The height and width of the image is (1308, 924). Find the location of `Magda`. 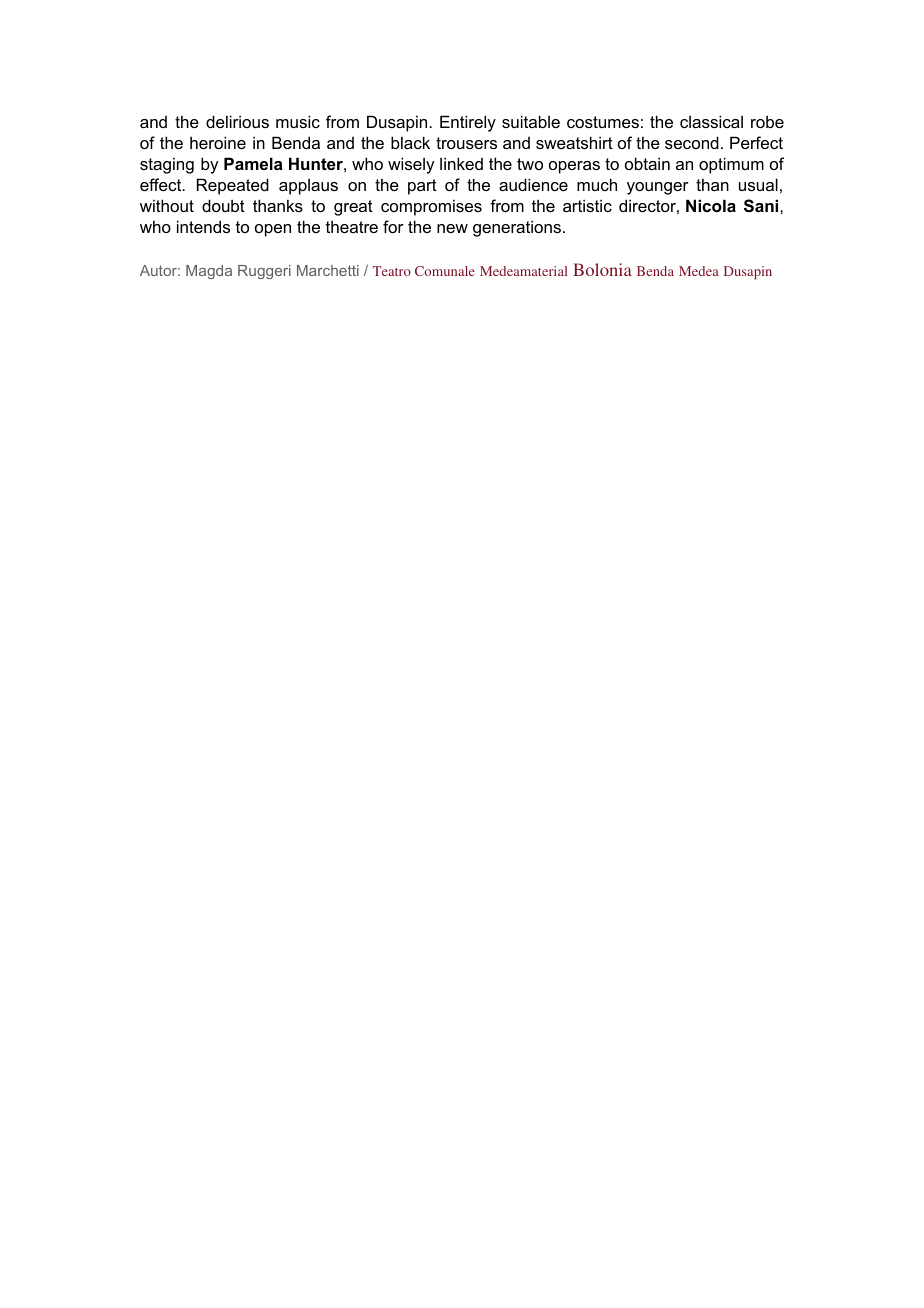

Magda is located at coordinates (209, 272).
